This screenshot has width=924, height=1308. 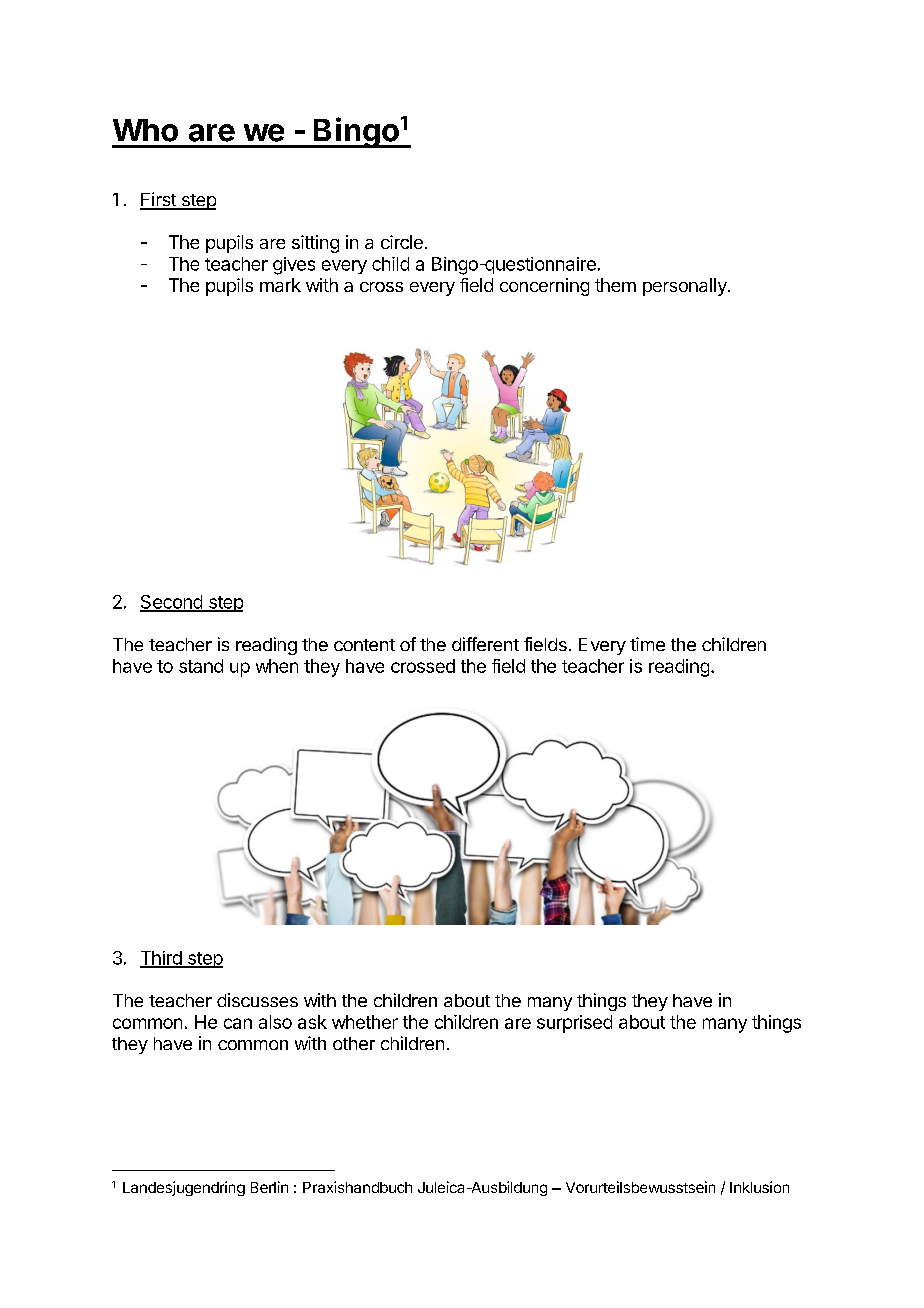 I want to click on stand, so click(x=201, y=666).
